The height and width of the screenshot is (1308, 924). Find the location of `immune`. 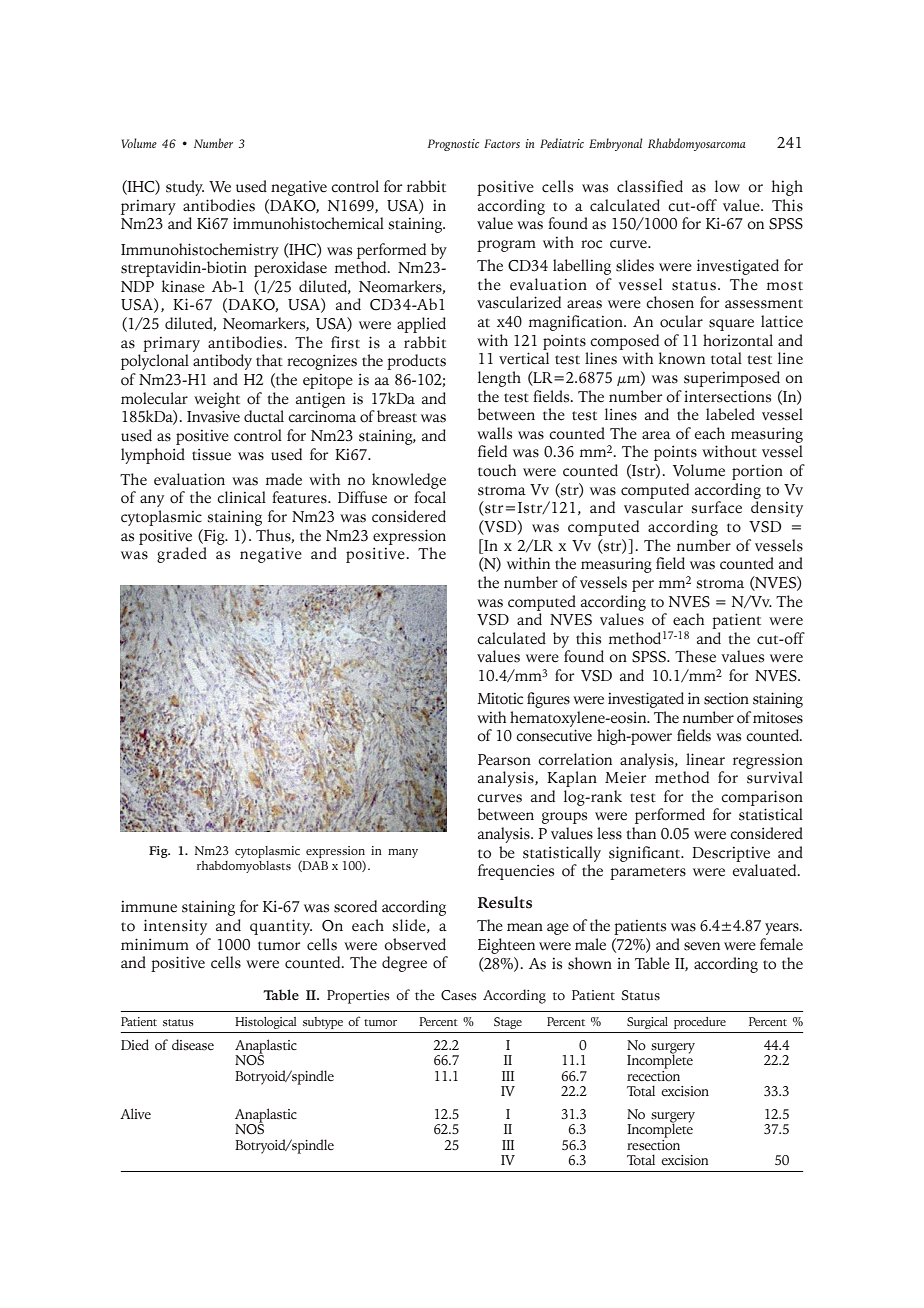

immune is located at coordinates (149, 907).
